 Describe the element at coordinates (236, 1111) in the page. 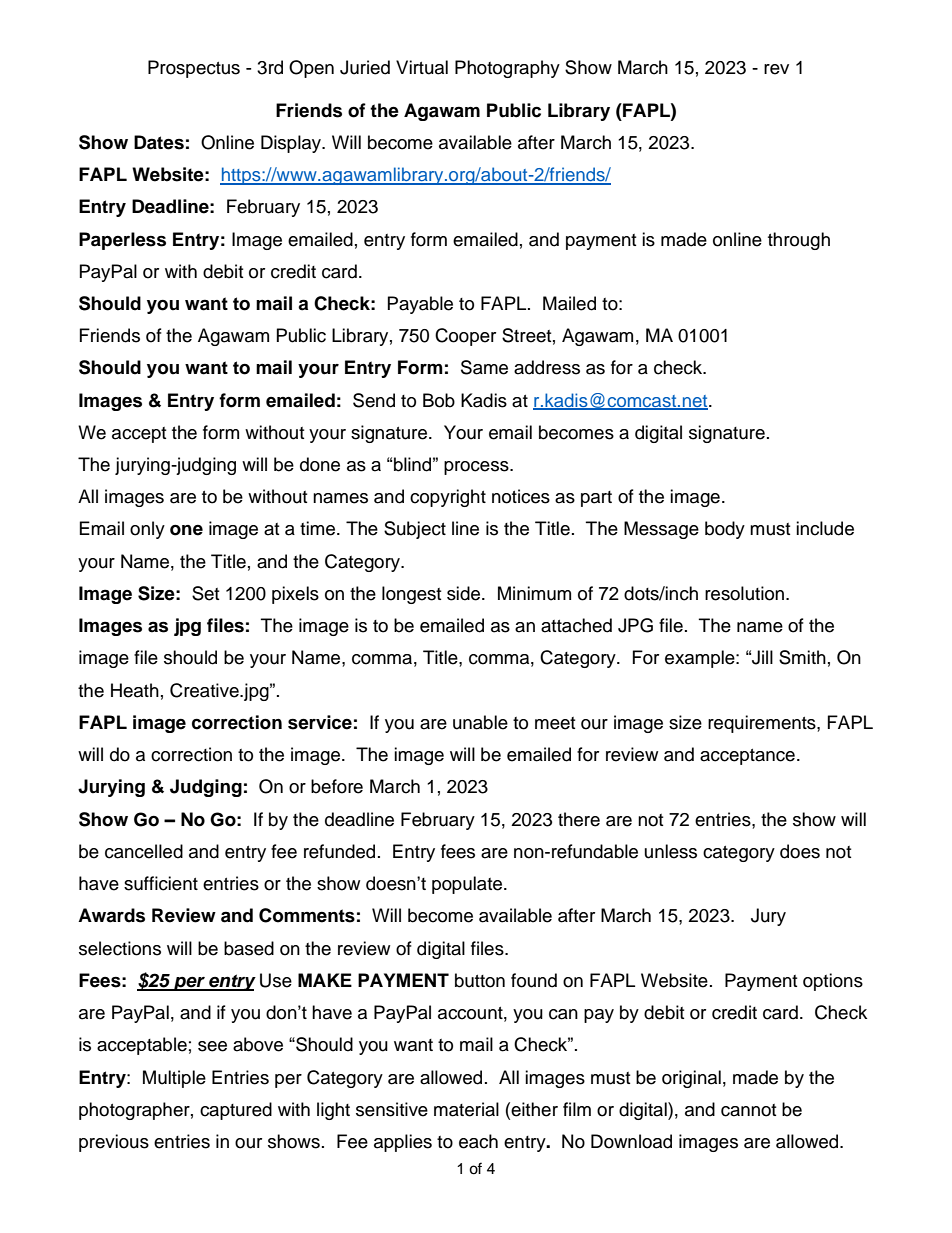

I see `captured` at that location.
